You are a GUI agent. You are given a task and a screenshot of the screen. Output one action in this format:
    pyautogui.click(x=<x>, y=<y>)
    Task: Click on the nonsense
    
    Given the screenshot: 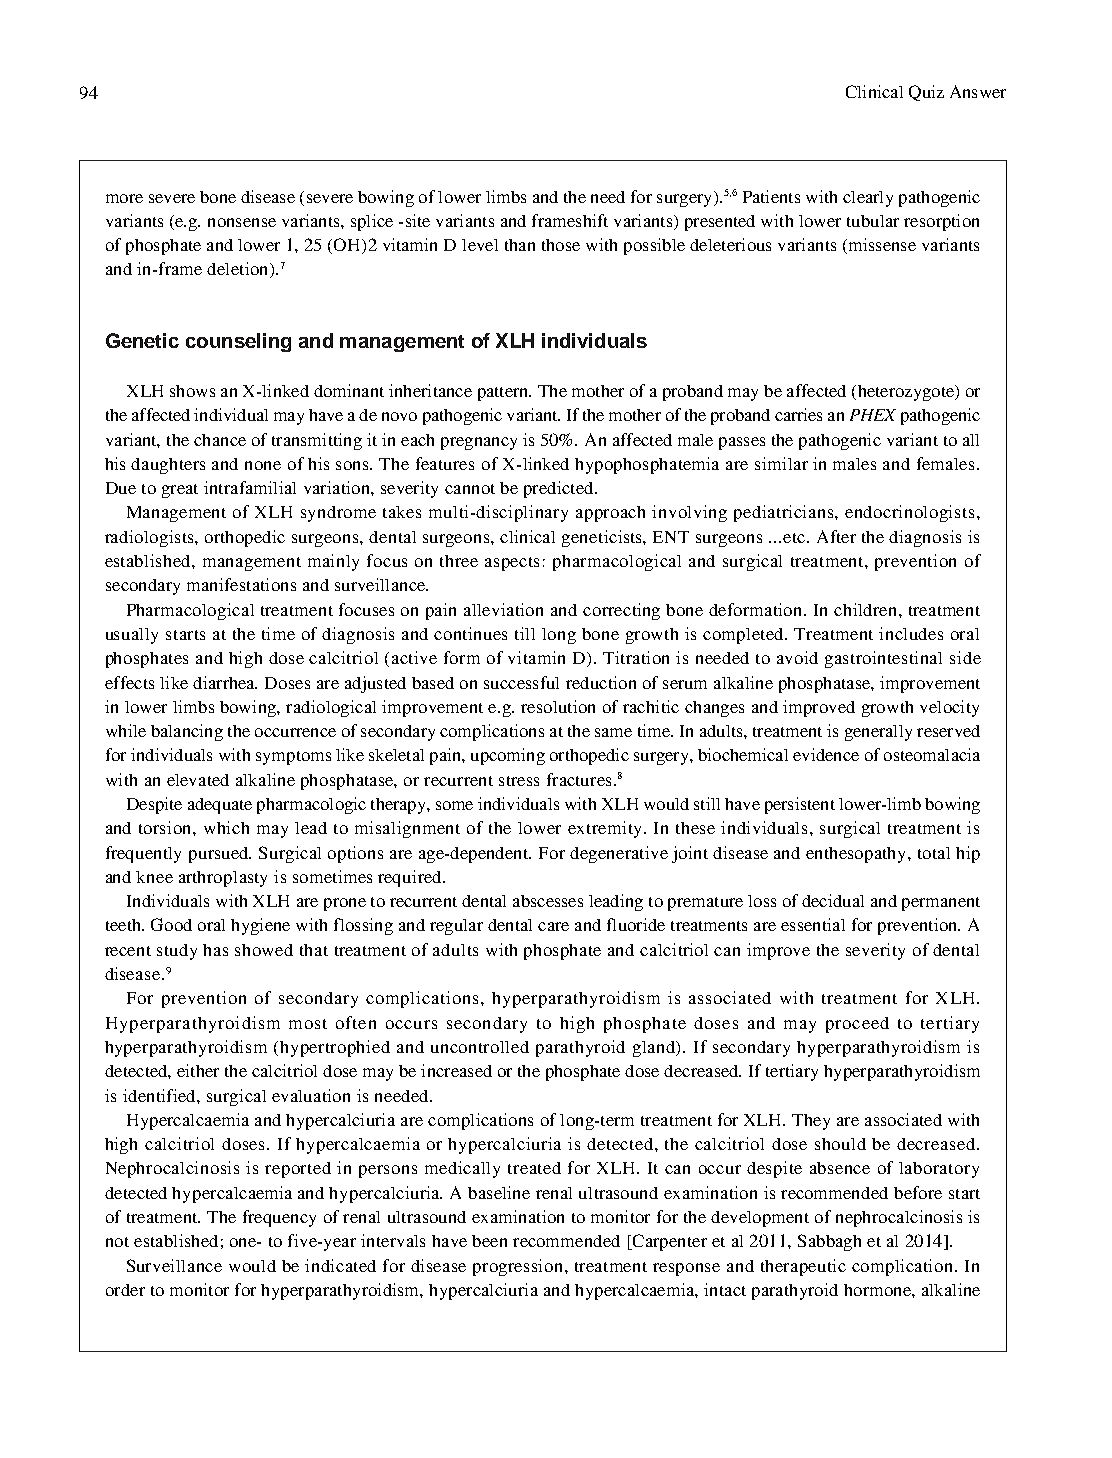 What is the action you would take?
    pyautogui.click(x=242, y=222)
